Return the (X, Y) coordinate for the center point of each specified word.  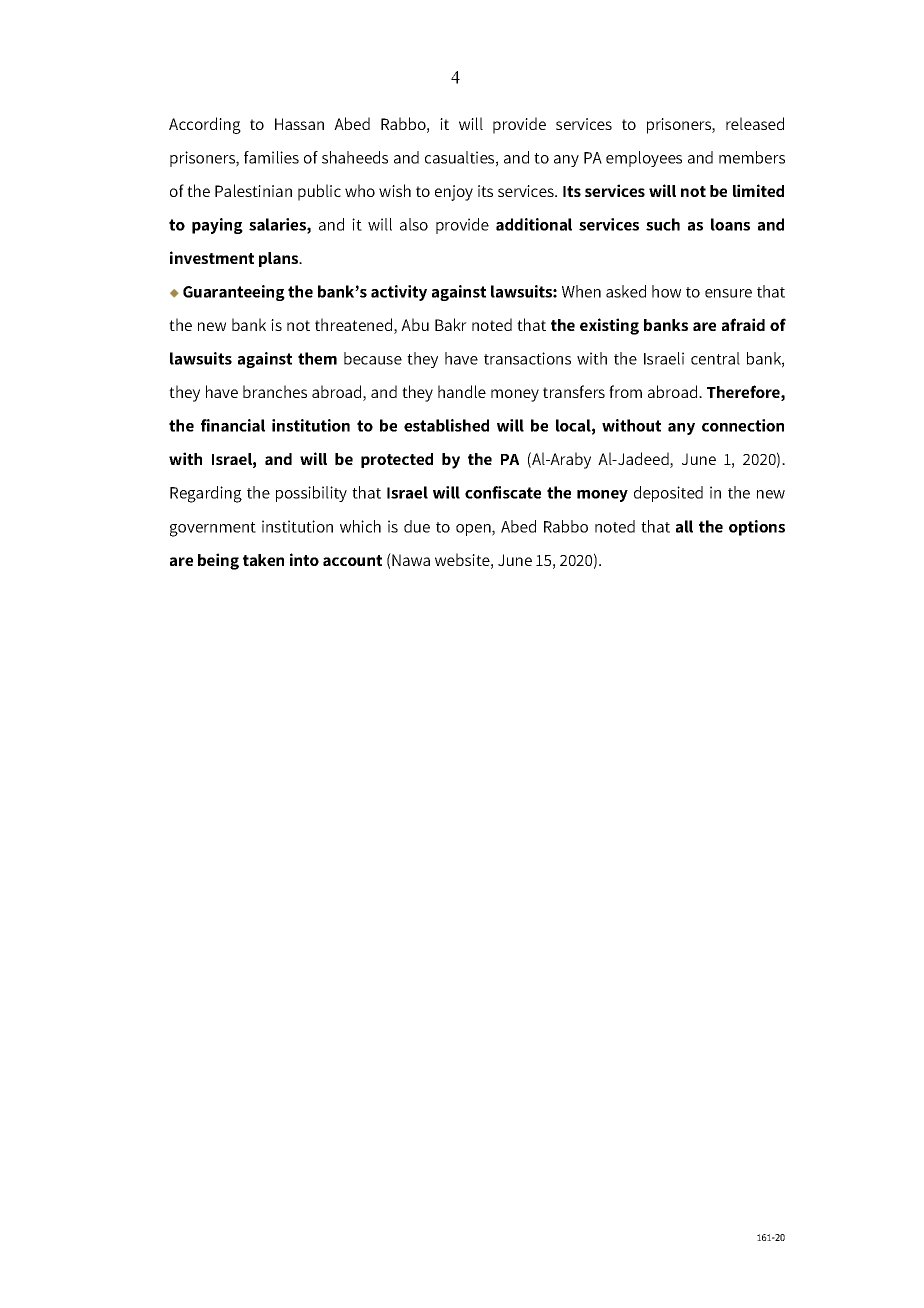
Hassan (299, 124)
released (755, 123)
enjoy (454, 193)
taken (263, 560)
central (715, 358)
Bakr (451, 324)
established (446, 425)
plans (280, 259)
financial (233, 425)
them (317, 358)
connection (743, 425)
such (663, 224)
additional (534, 224)
